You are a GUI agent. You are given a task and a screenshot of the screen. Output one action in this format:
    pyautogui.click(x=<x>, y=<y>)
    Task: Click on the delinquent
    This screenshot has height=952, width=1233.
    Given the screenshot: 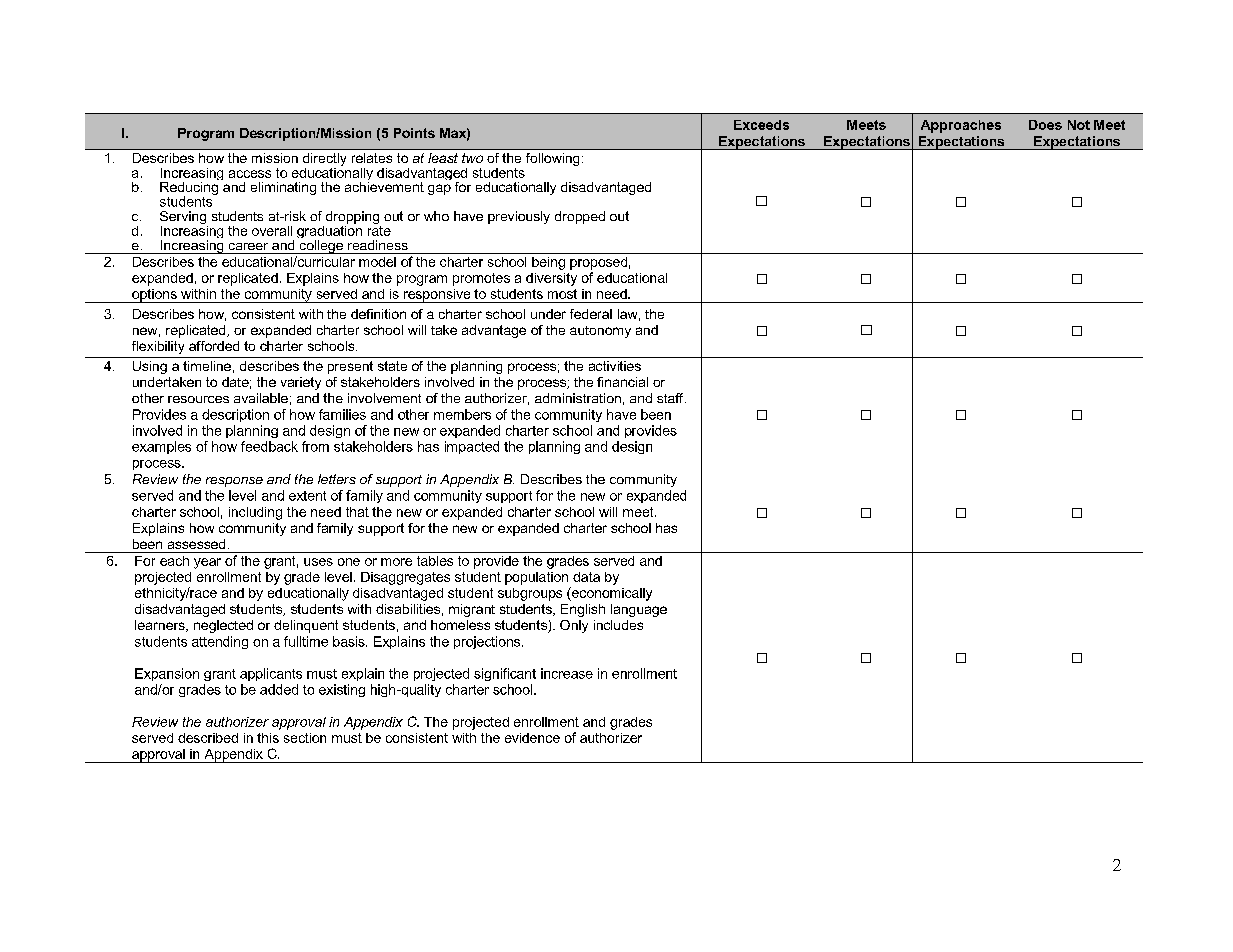 What is the action you would take?
    pyautogui.click(x=306, y=626)
